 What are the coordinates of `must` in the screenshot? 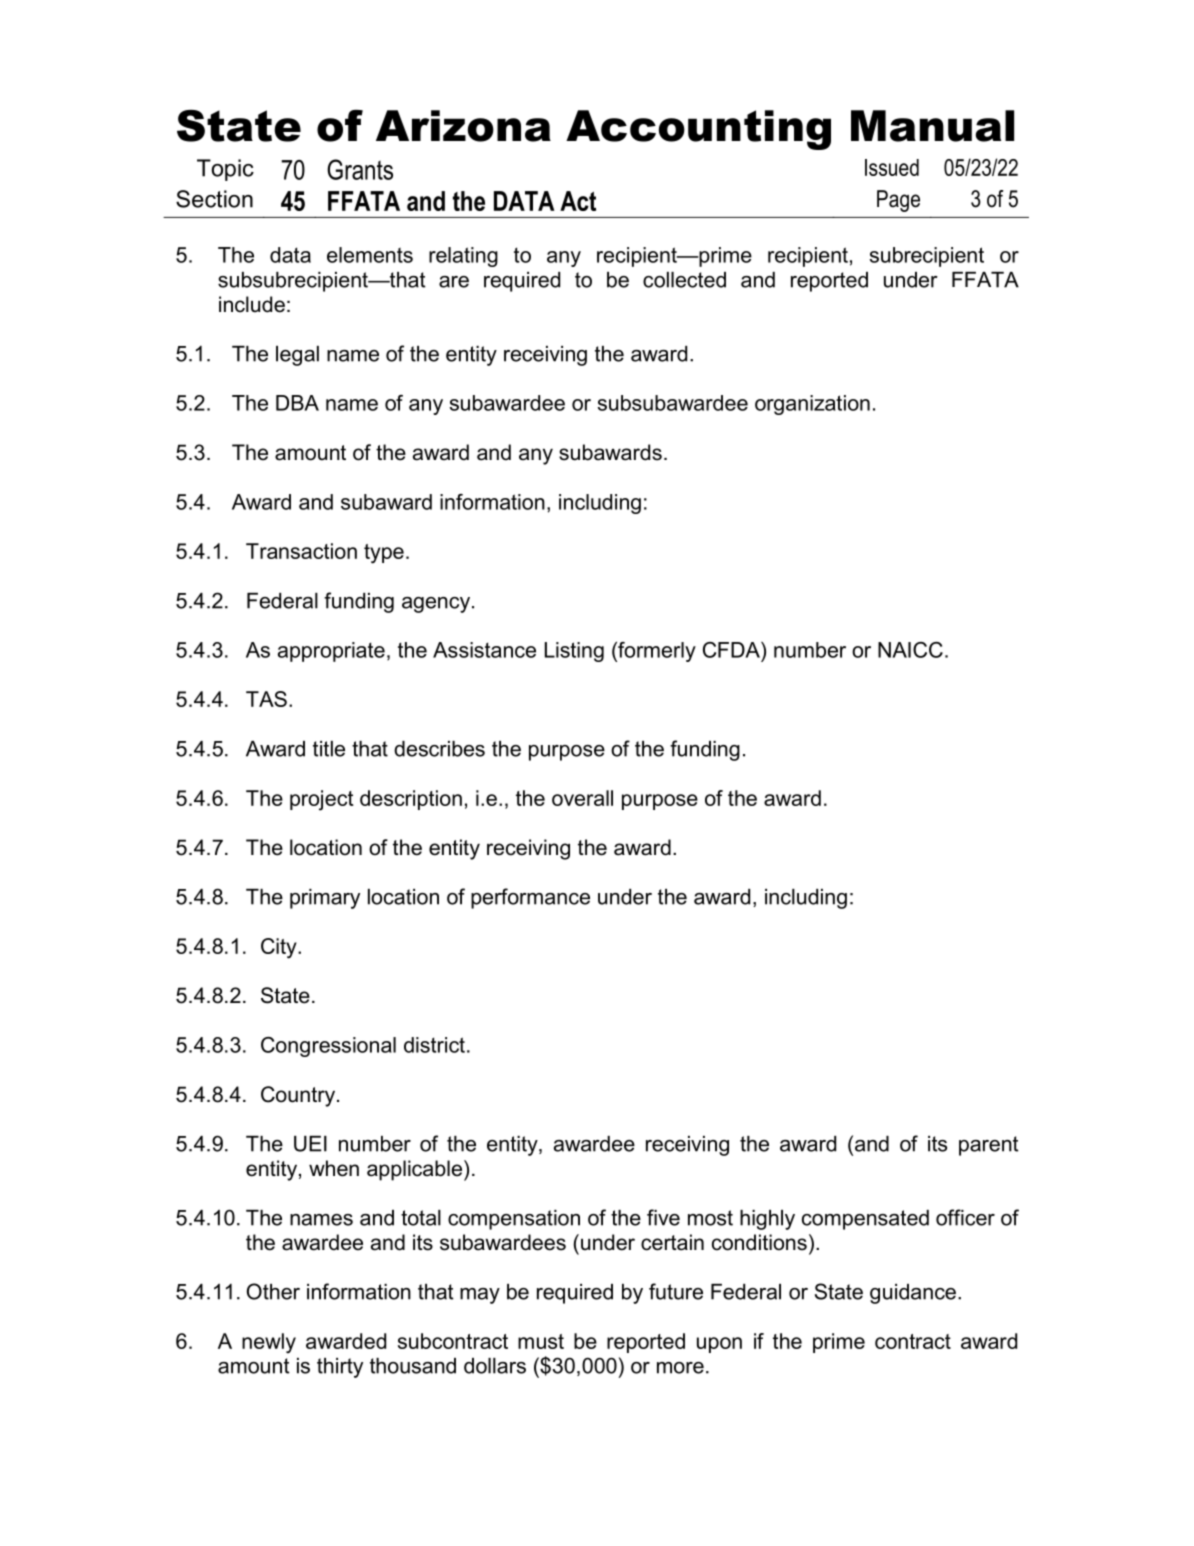 It's located at (541, 1341).
